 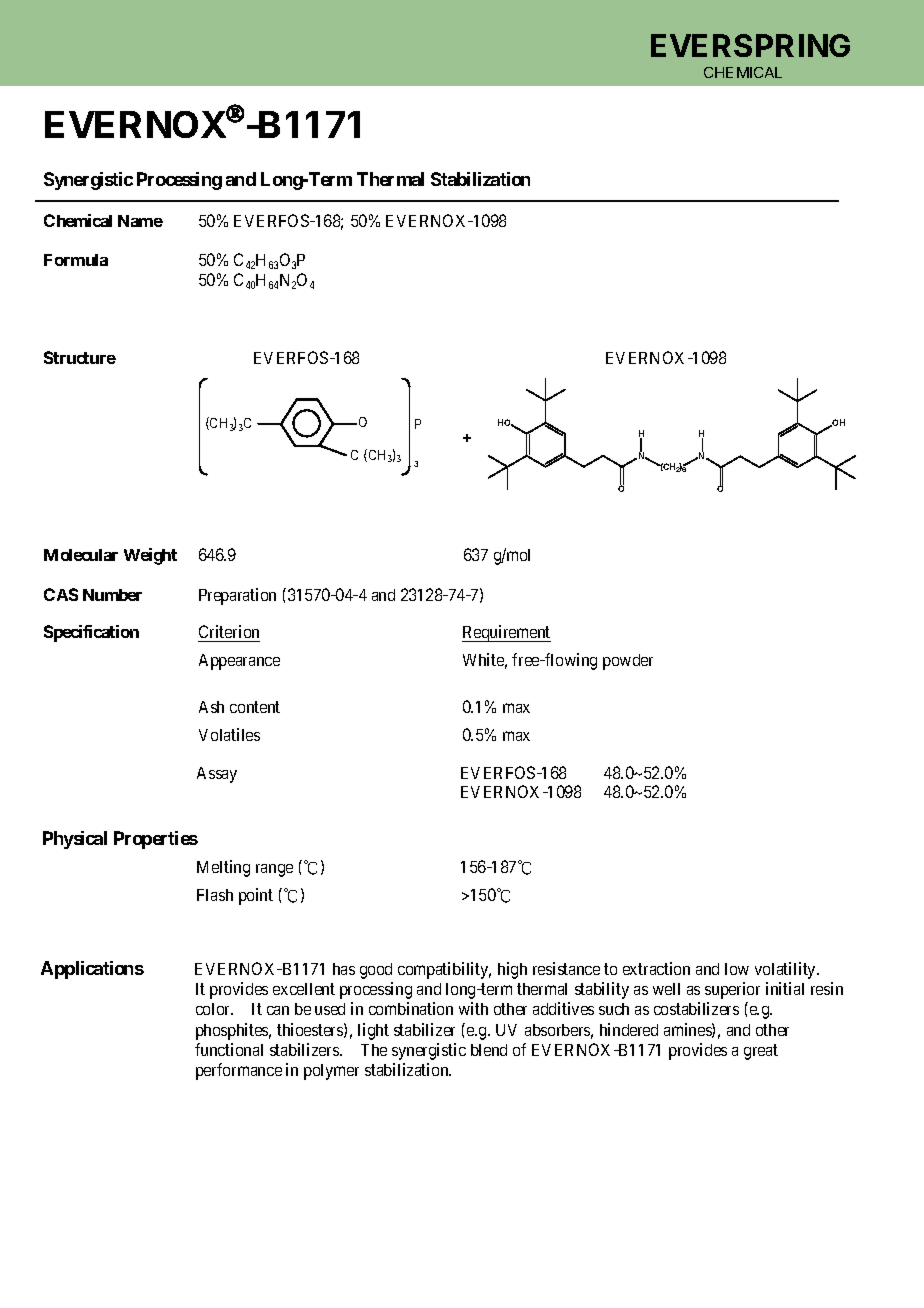 What do you see at coordinates (80, 357) in the screenshot?
I see `Structure` at bounding box center [80, 357].
